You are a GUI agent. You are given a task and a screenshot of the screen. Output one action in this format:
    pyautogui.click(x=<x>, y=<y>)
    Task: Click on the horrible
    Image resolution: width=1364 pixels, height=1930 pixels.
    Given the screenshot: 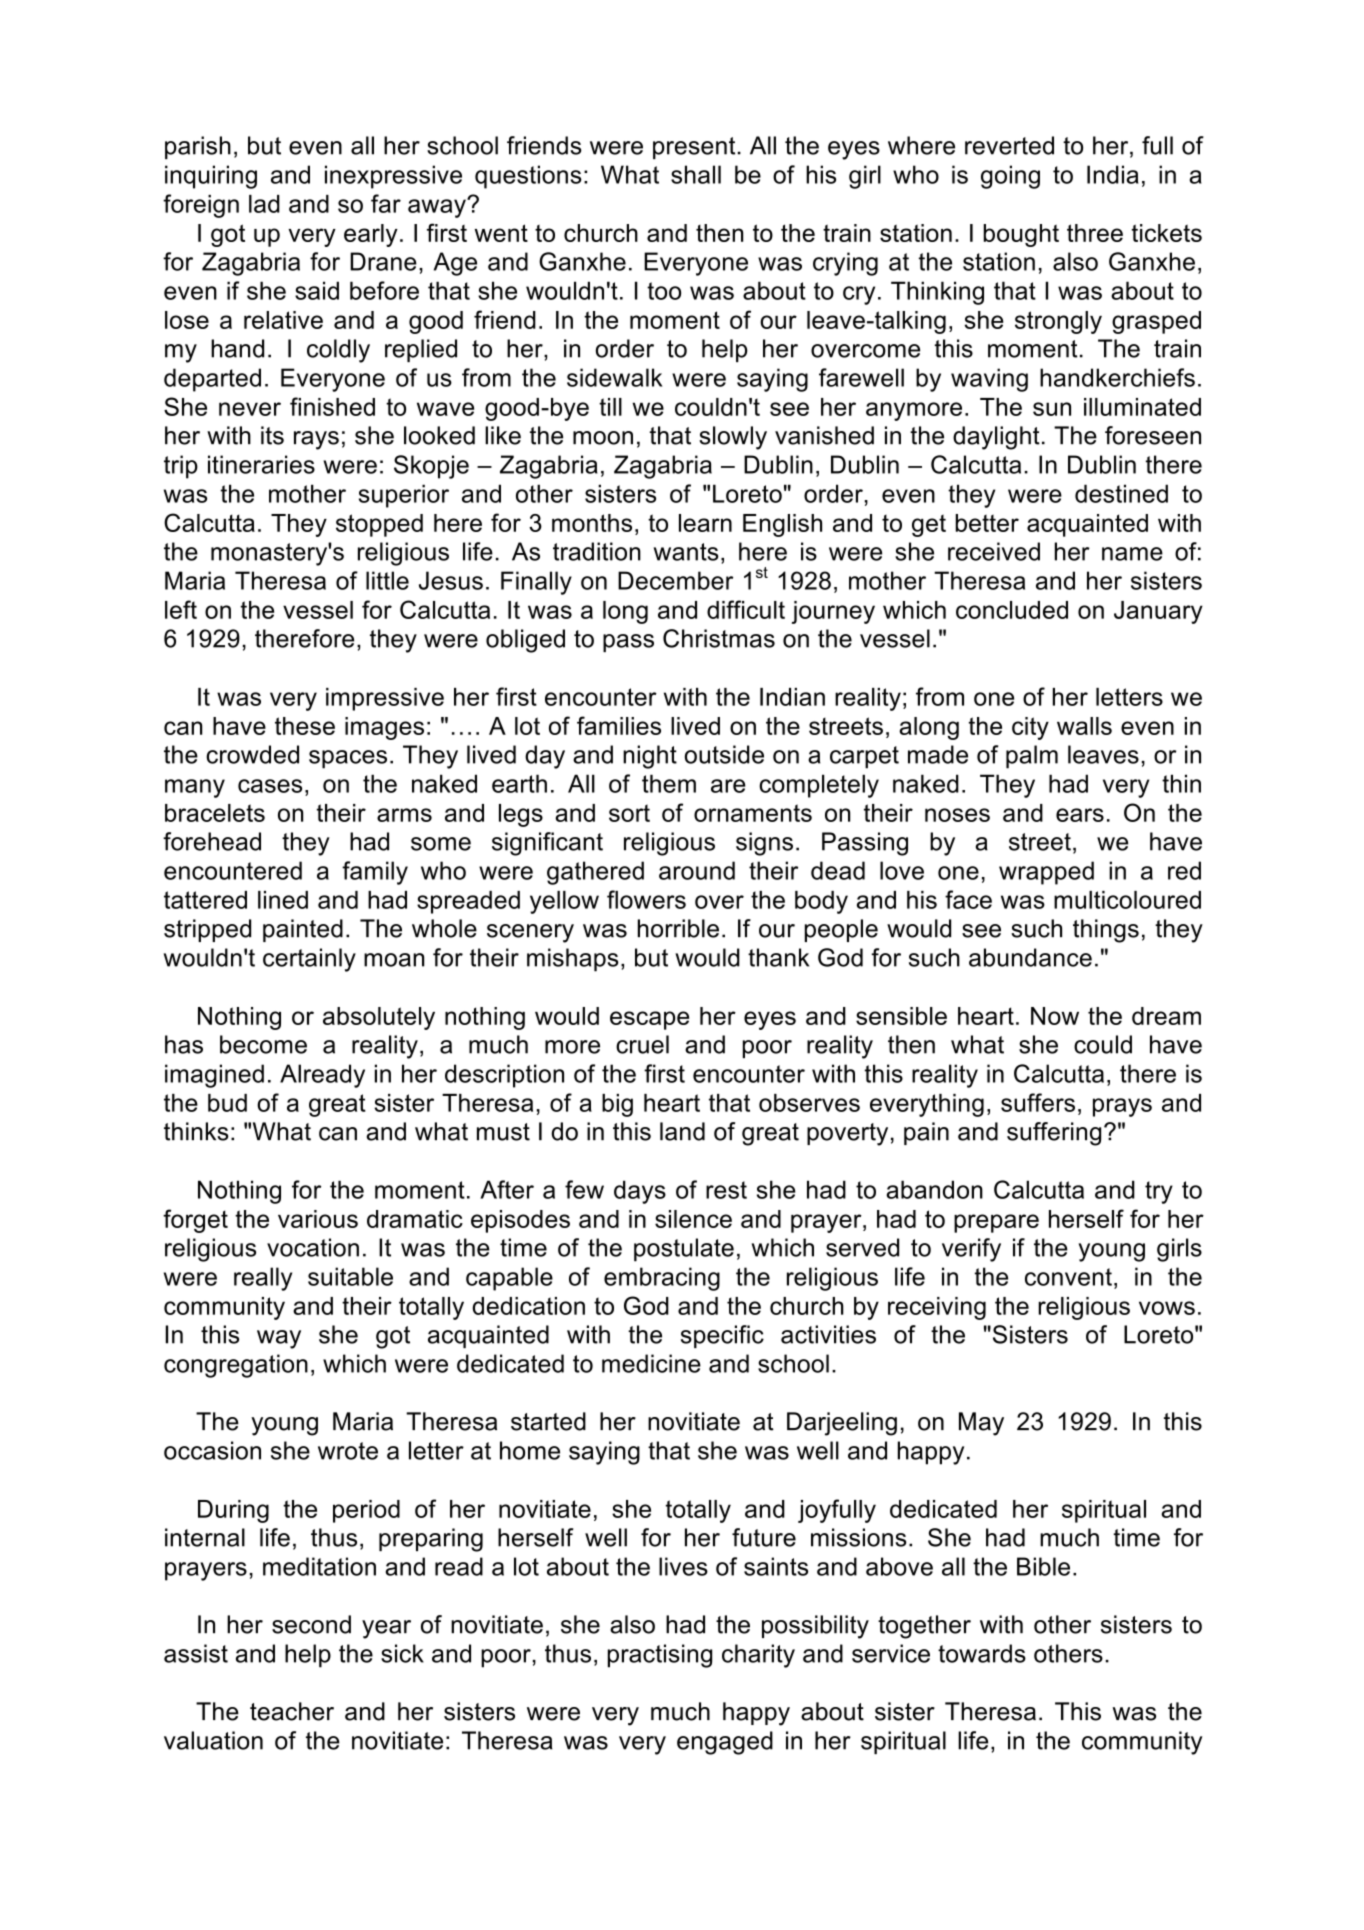 What is the action you would take?
    pyautogui.click(x=678, y=928)
